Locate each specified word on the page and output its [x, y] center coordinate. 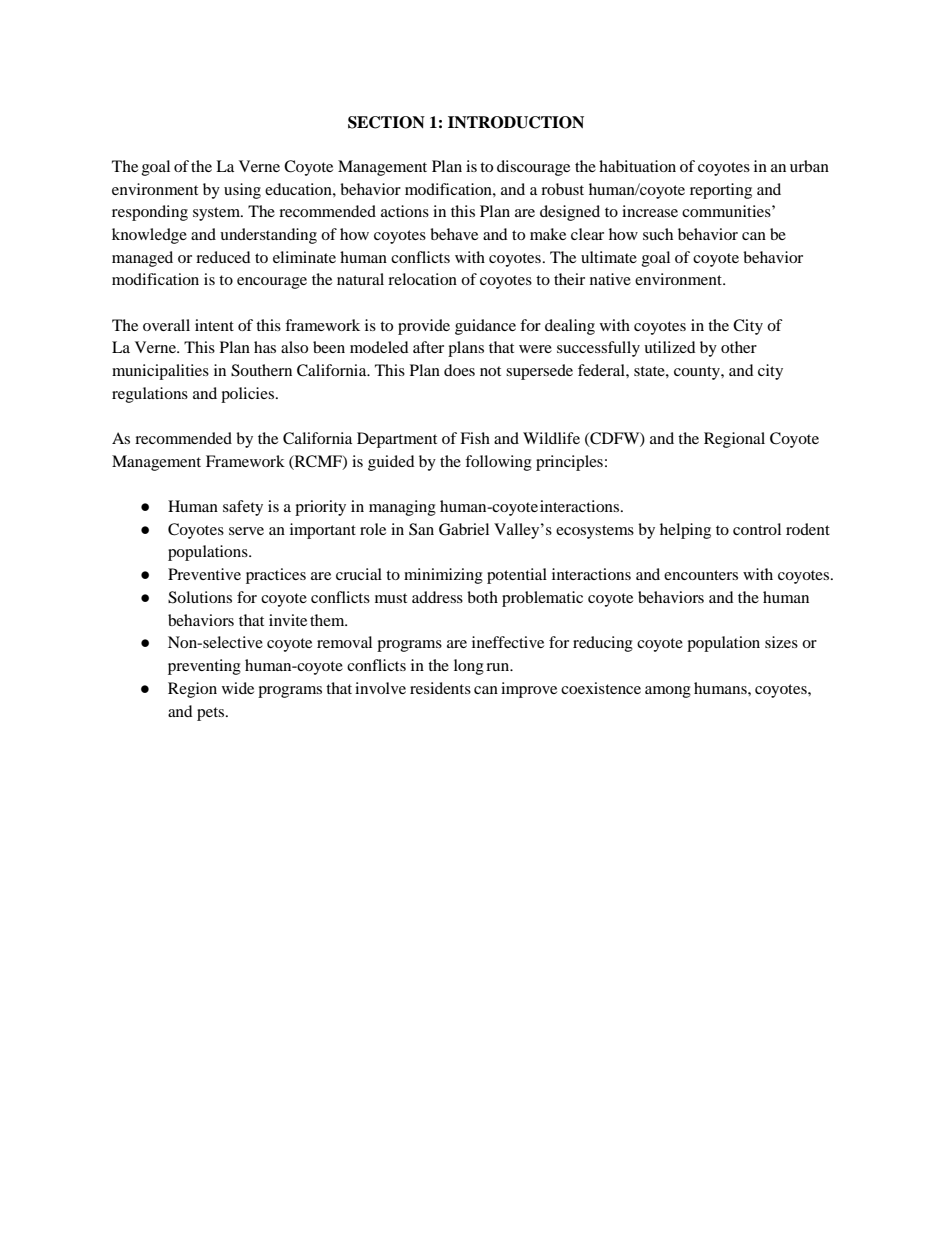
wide [238, 688]
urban [809, 166]
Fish [475, 438]
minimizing [443, 576]
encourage [272, 283]
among [668, 692]
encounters [701, 575]
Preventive [204, 574]
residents [440, 688]
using [242, 191]
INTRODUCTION [516, 122]
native [610, 279]
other [739, 347]
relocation [422, 279]
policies [247, 395]
